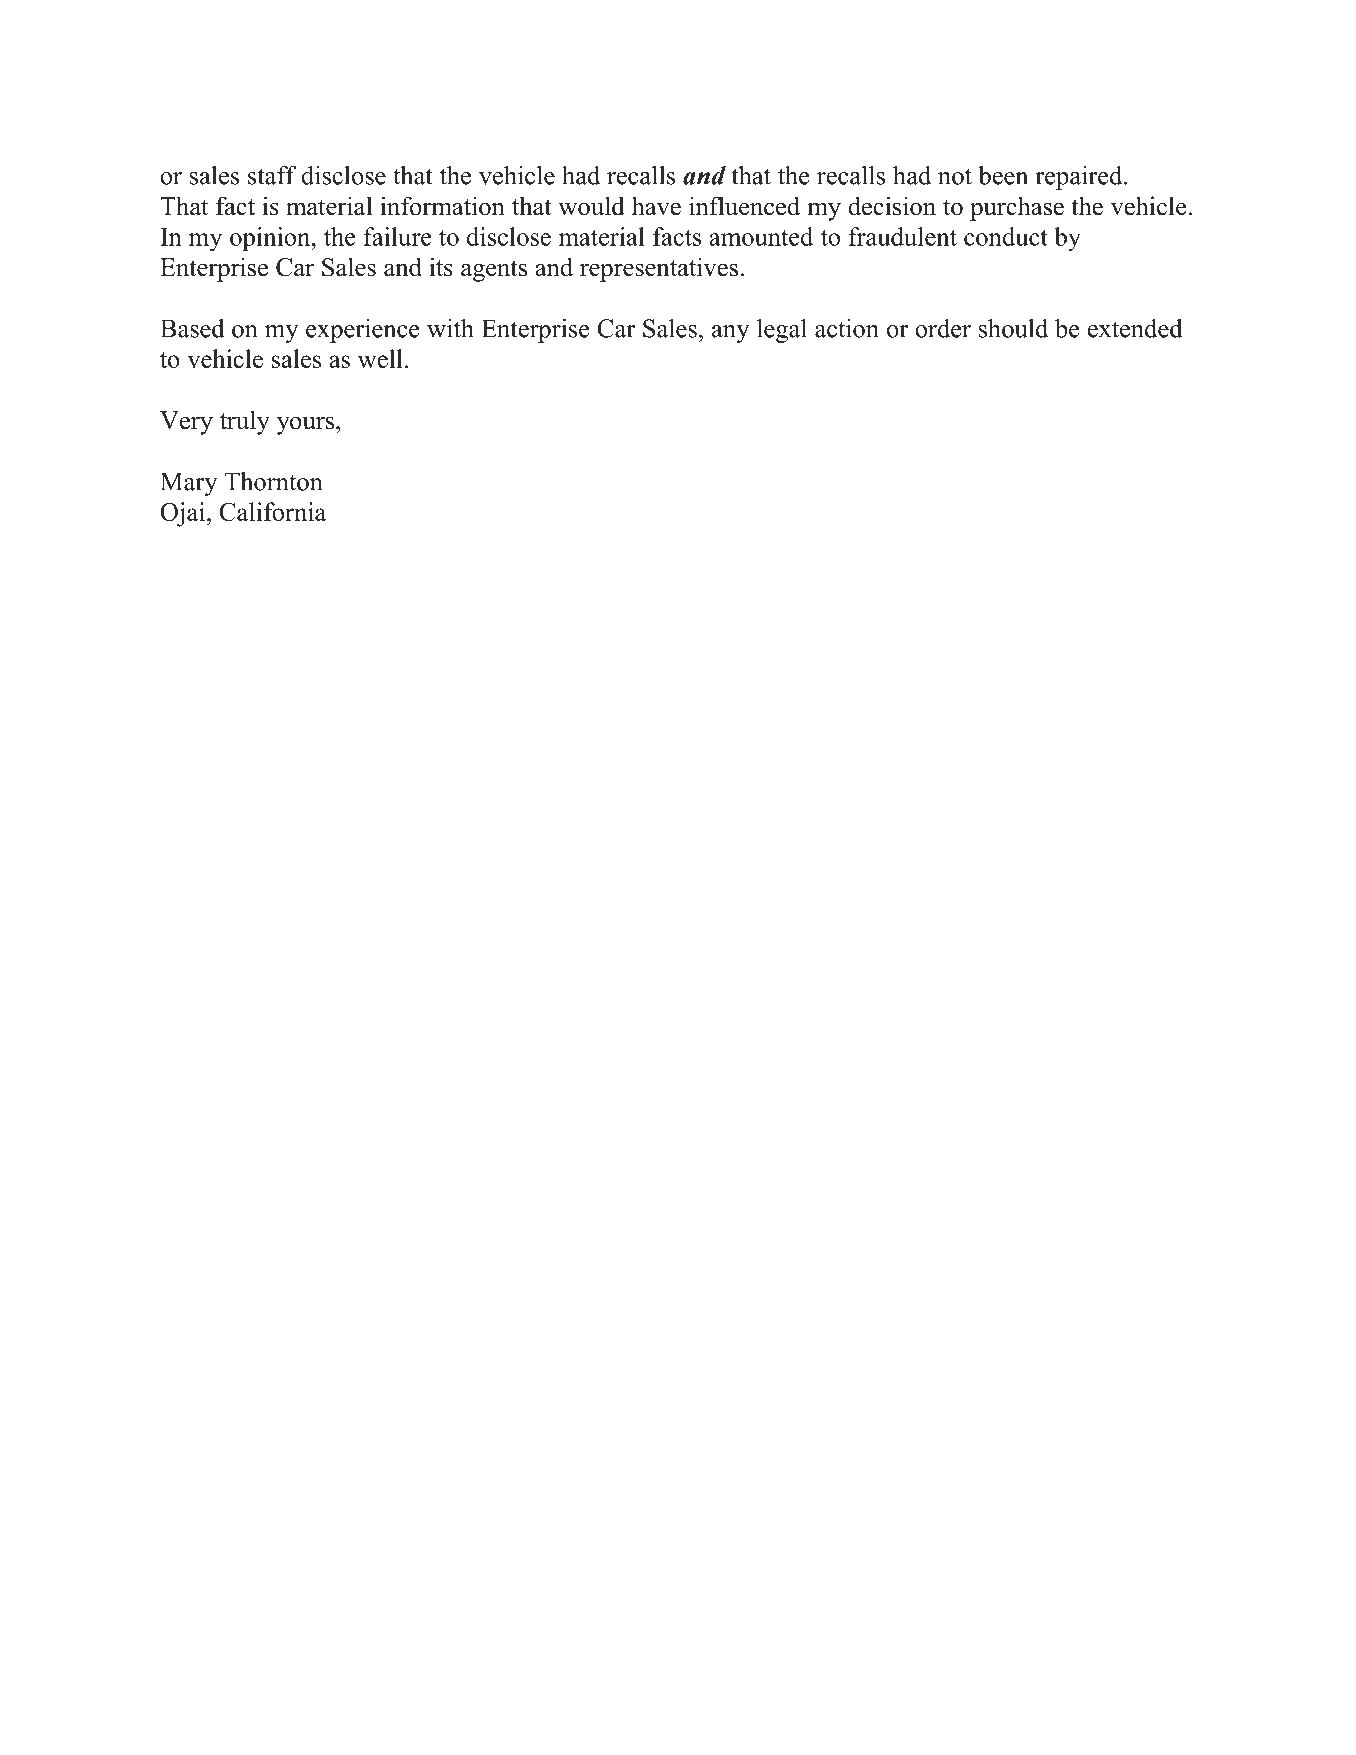 The width and height of the screenshot is (1356, 1755). What do you see at coordinates (272, 175) in the screenshot?
I see `staff` at bounding box center [272, 175].
